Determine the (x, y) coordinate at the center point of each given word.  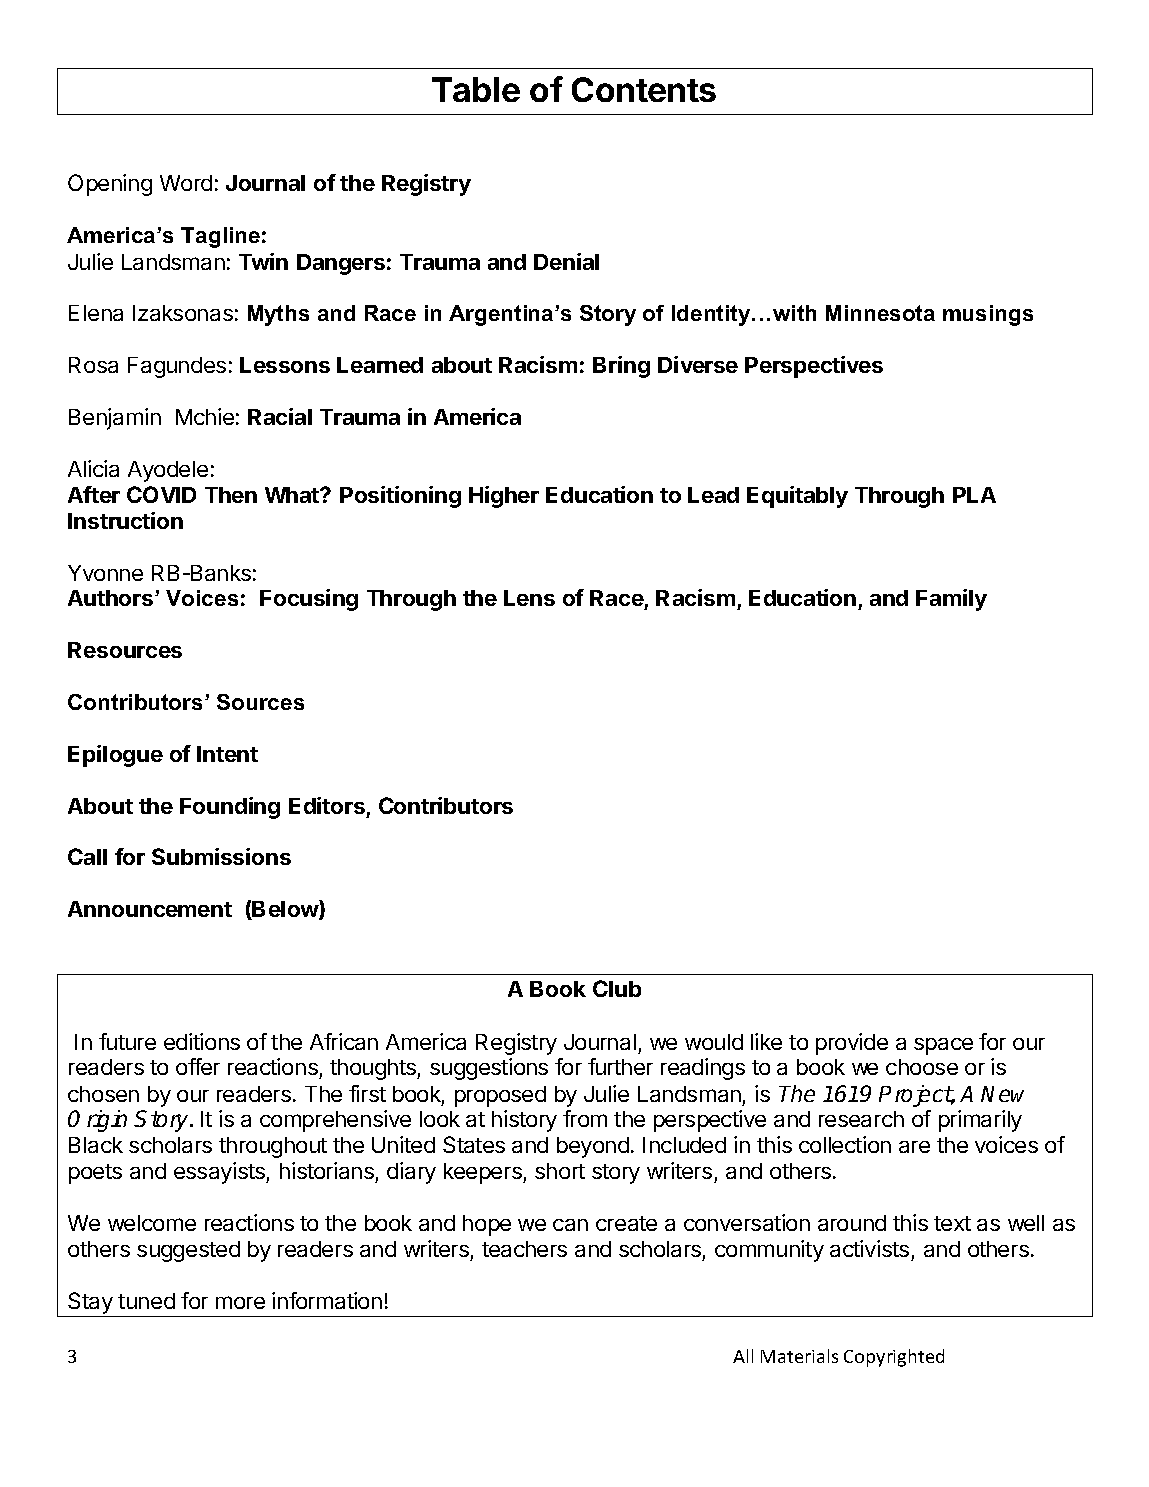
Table (476, 89)
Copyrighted (894, 1358)
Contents (644, 89)
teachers (524, 1249)
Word (186, 183)
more (240, 1302)
